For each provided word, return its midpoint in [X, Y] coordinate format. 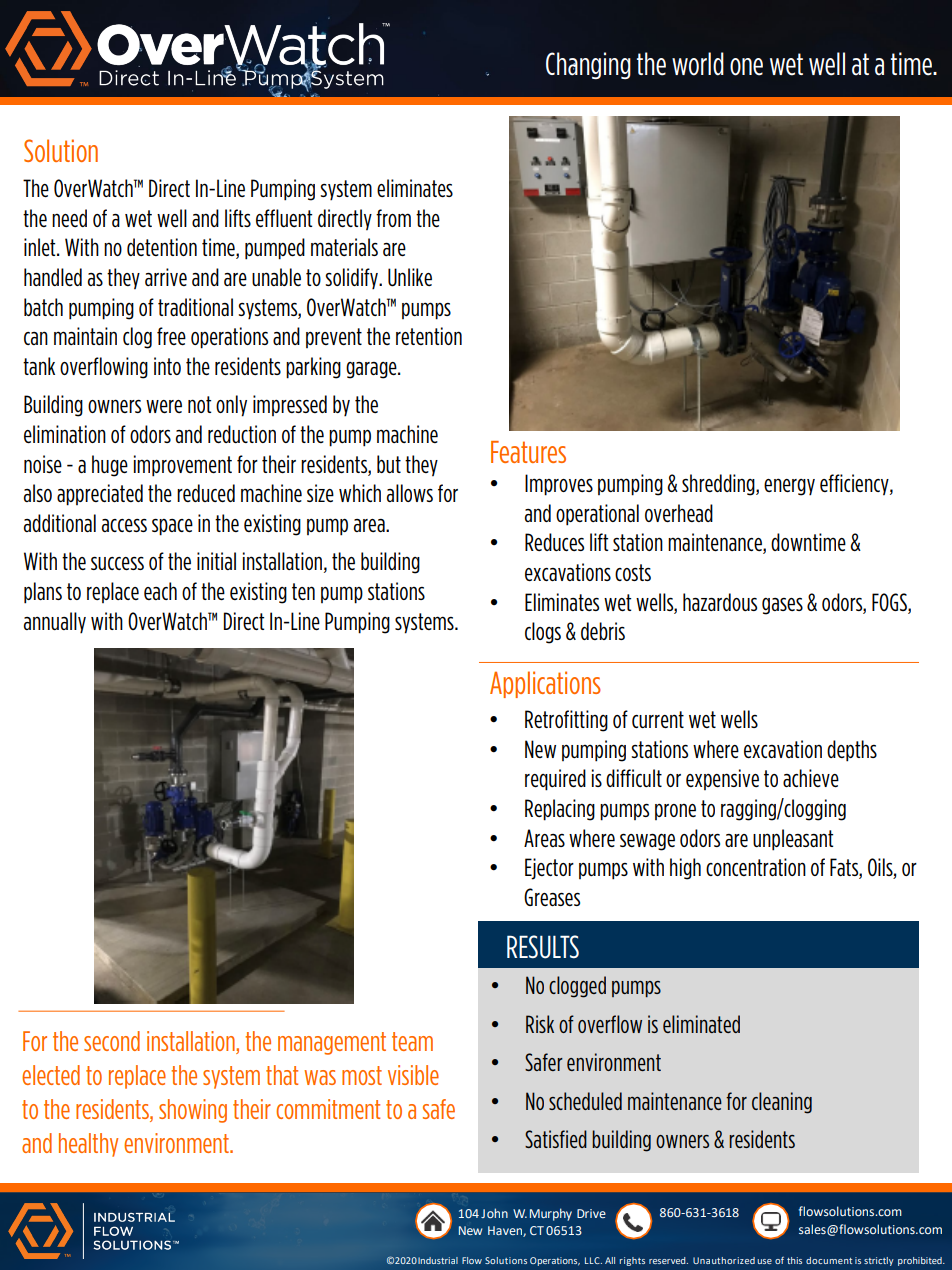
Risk [540, 1024]
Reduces [554, 542]
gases [782, 606]
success [117, 563]
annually [55, 623]
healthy [88, 1145]
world [698, 64]
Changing [588, 65]
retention [429, 336]
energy [789, 487]
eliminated [701, 1024]
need [69, 218]
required [555, 780]
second [112, 1041]
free [171, 336]
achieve [811, 778]
